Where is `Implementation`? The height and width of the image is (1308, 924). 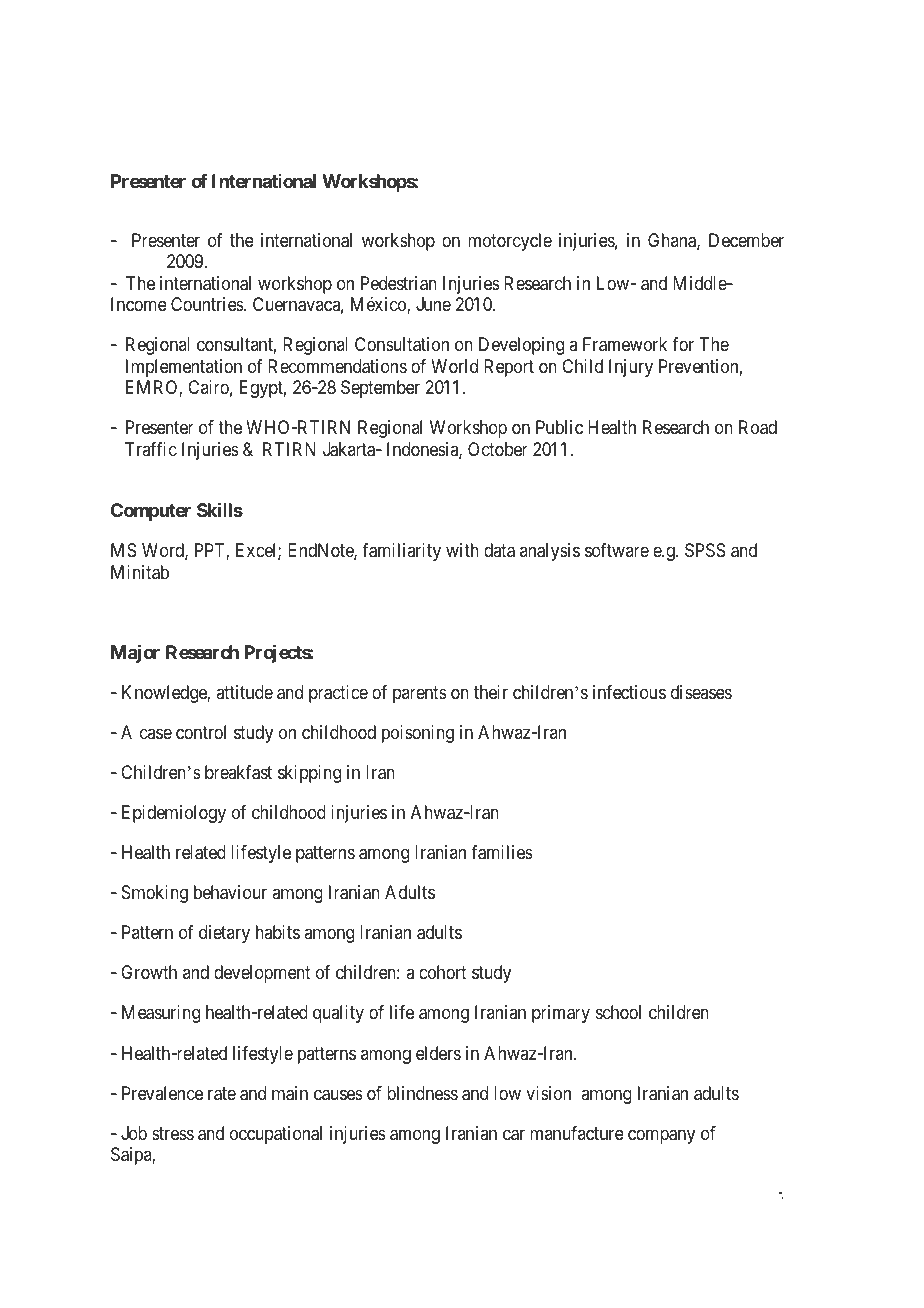
Implementation is located at coordinates (184, 368).
